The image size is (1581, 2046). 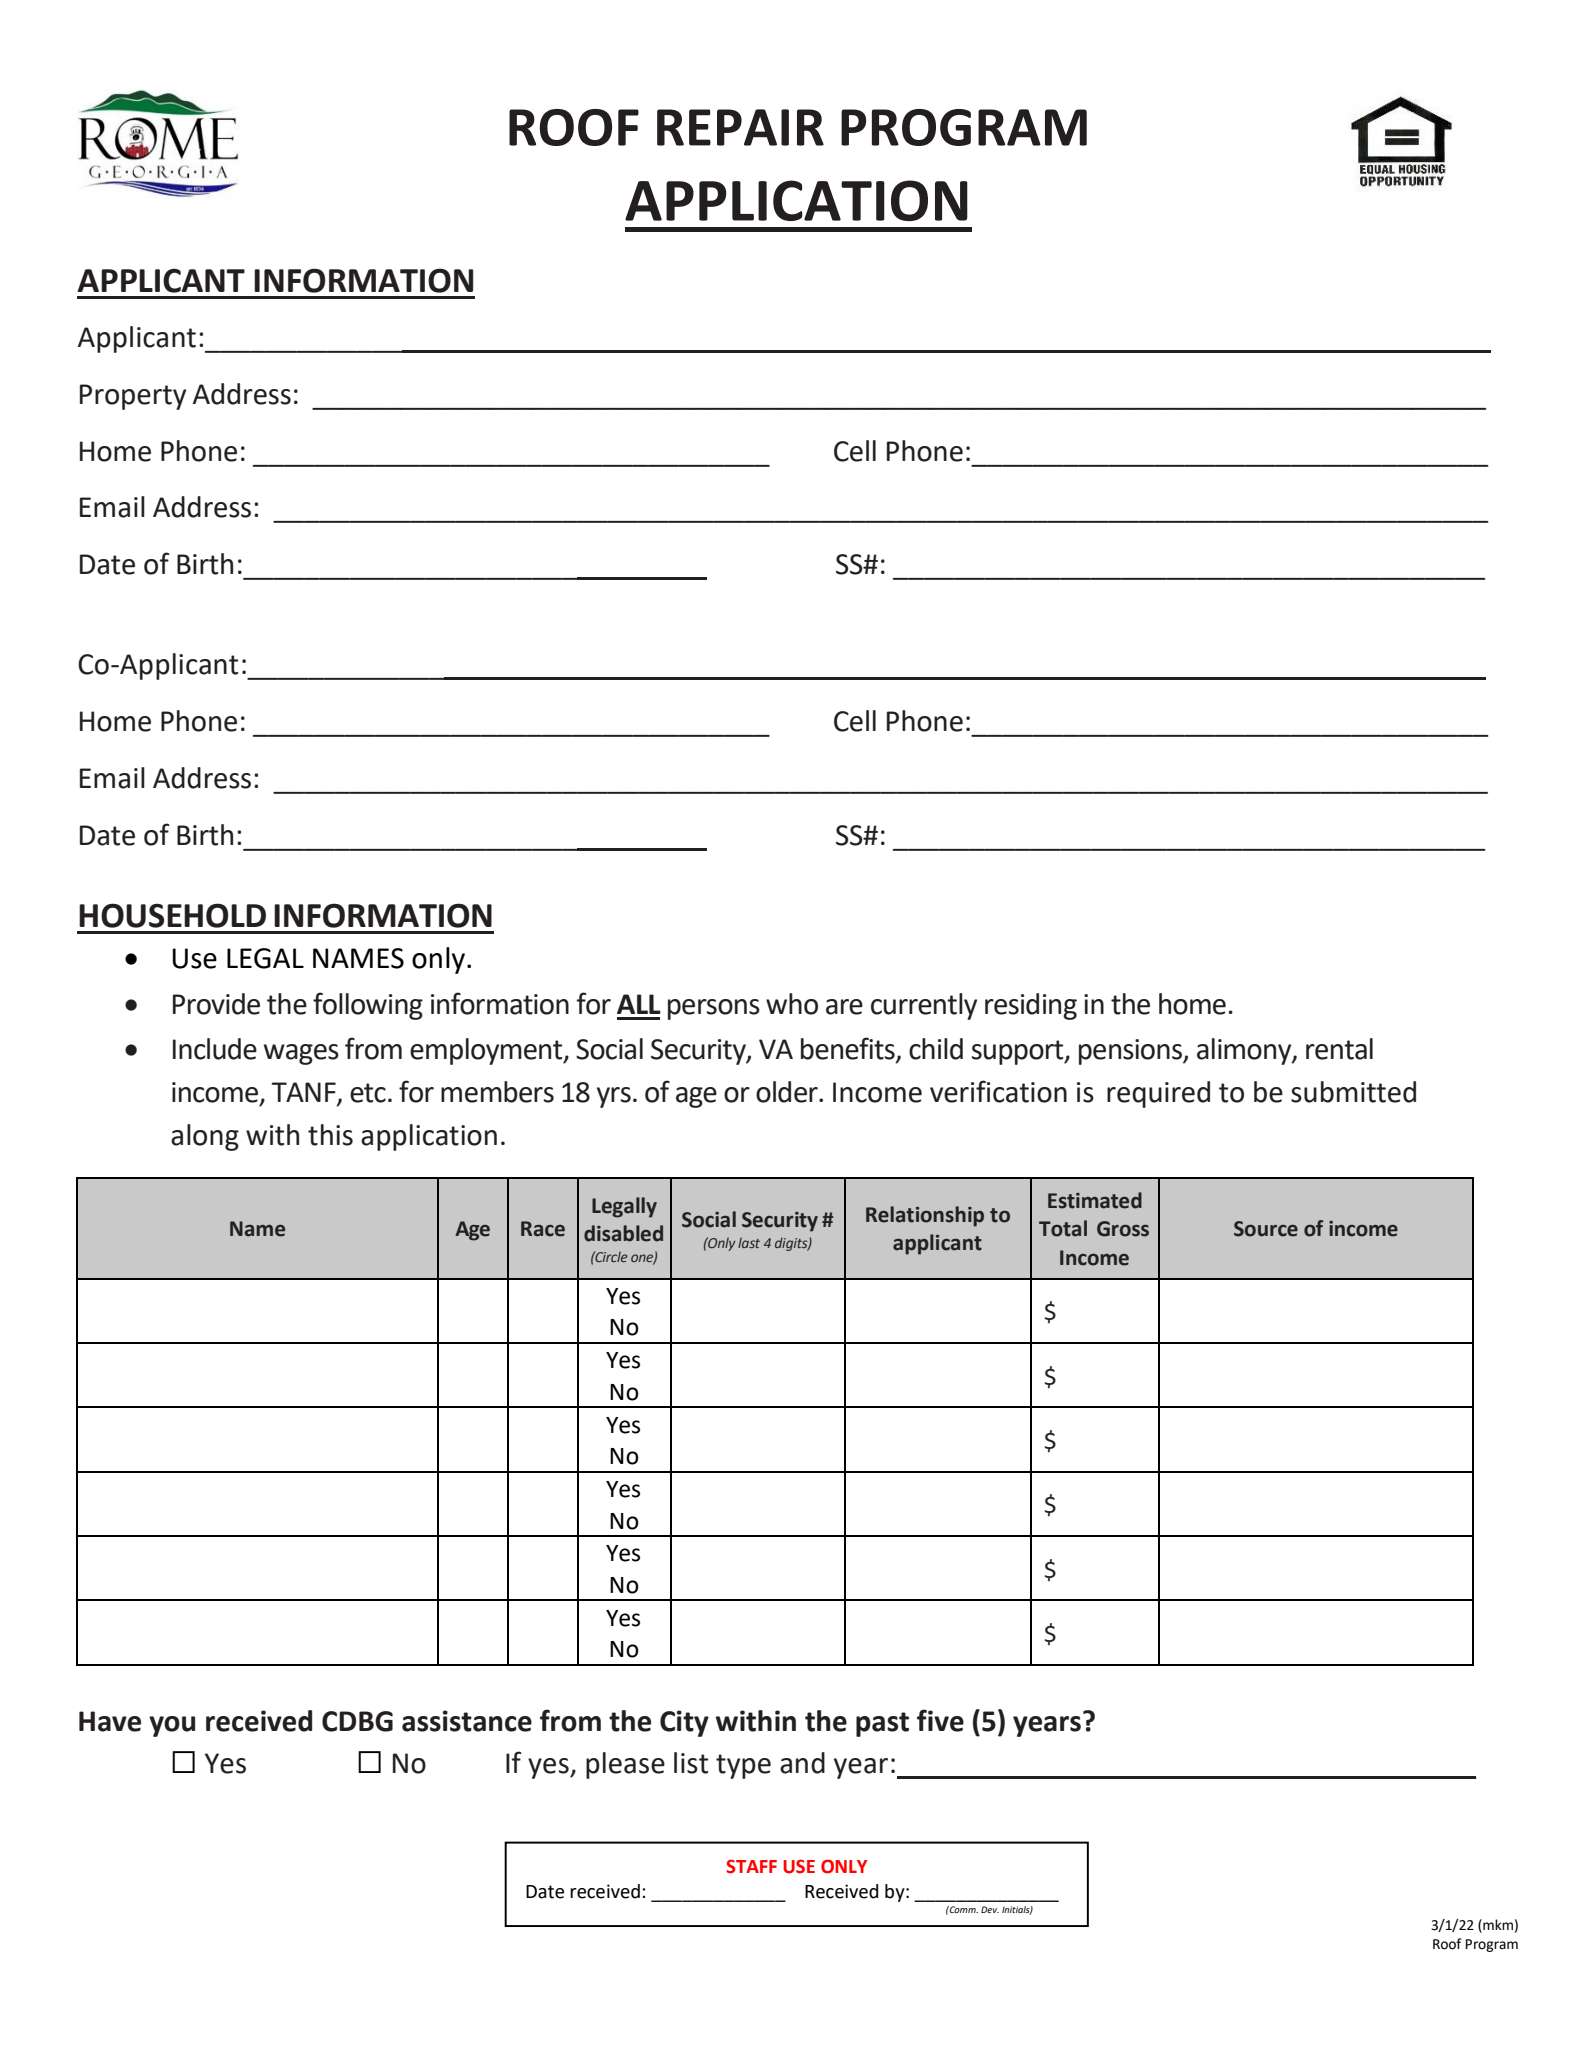 I want to click on persons, so click(x=714, y=1009).
